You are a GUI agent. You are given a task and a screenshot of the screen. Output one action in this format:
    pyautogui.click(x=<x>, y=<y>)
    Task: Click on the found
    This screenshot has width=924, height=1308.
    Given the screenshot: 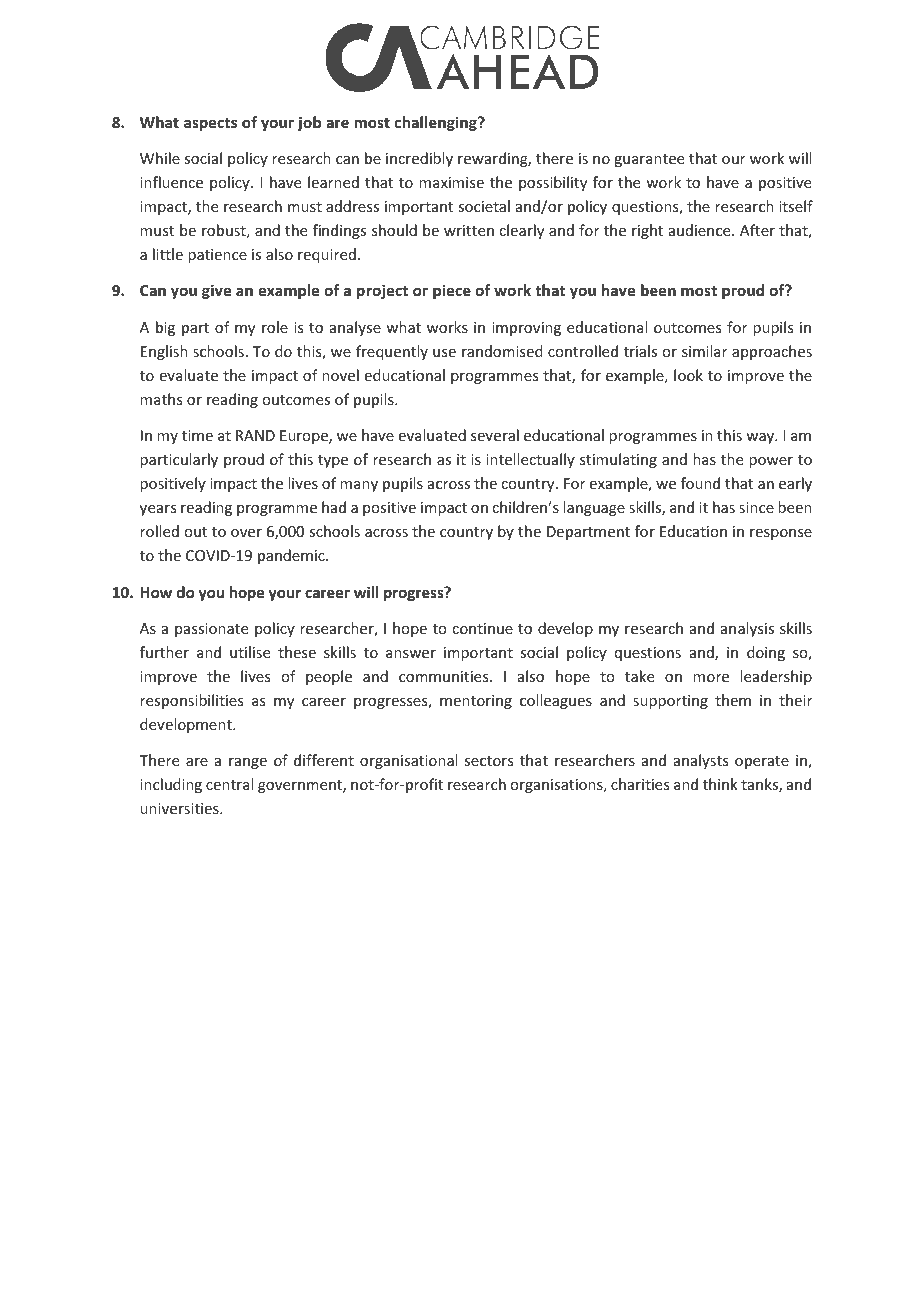 What is the action you would take?
    pyautogui.click(x=700, y=483)
